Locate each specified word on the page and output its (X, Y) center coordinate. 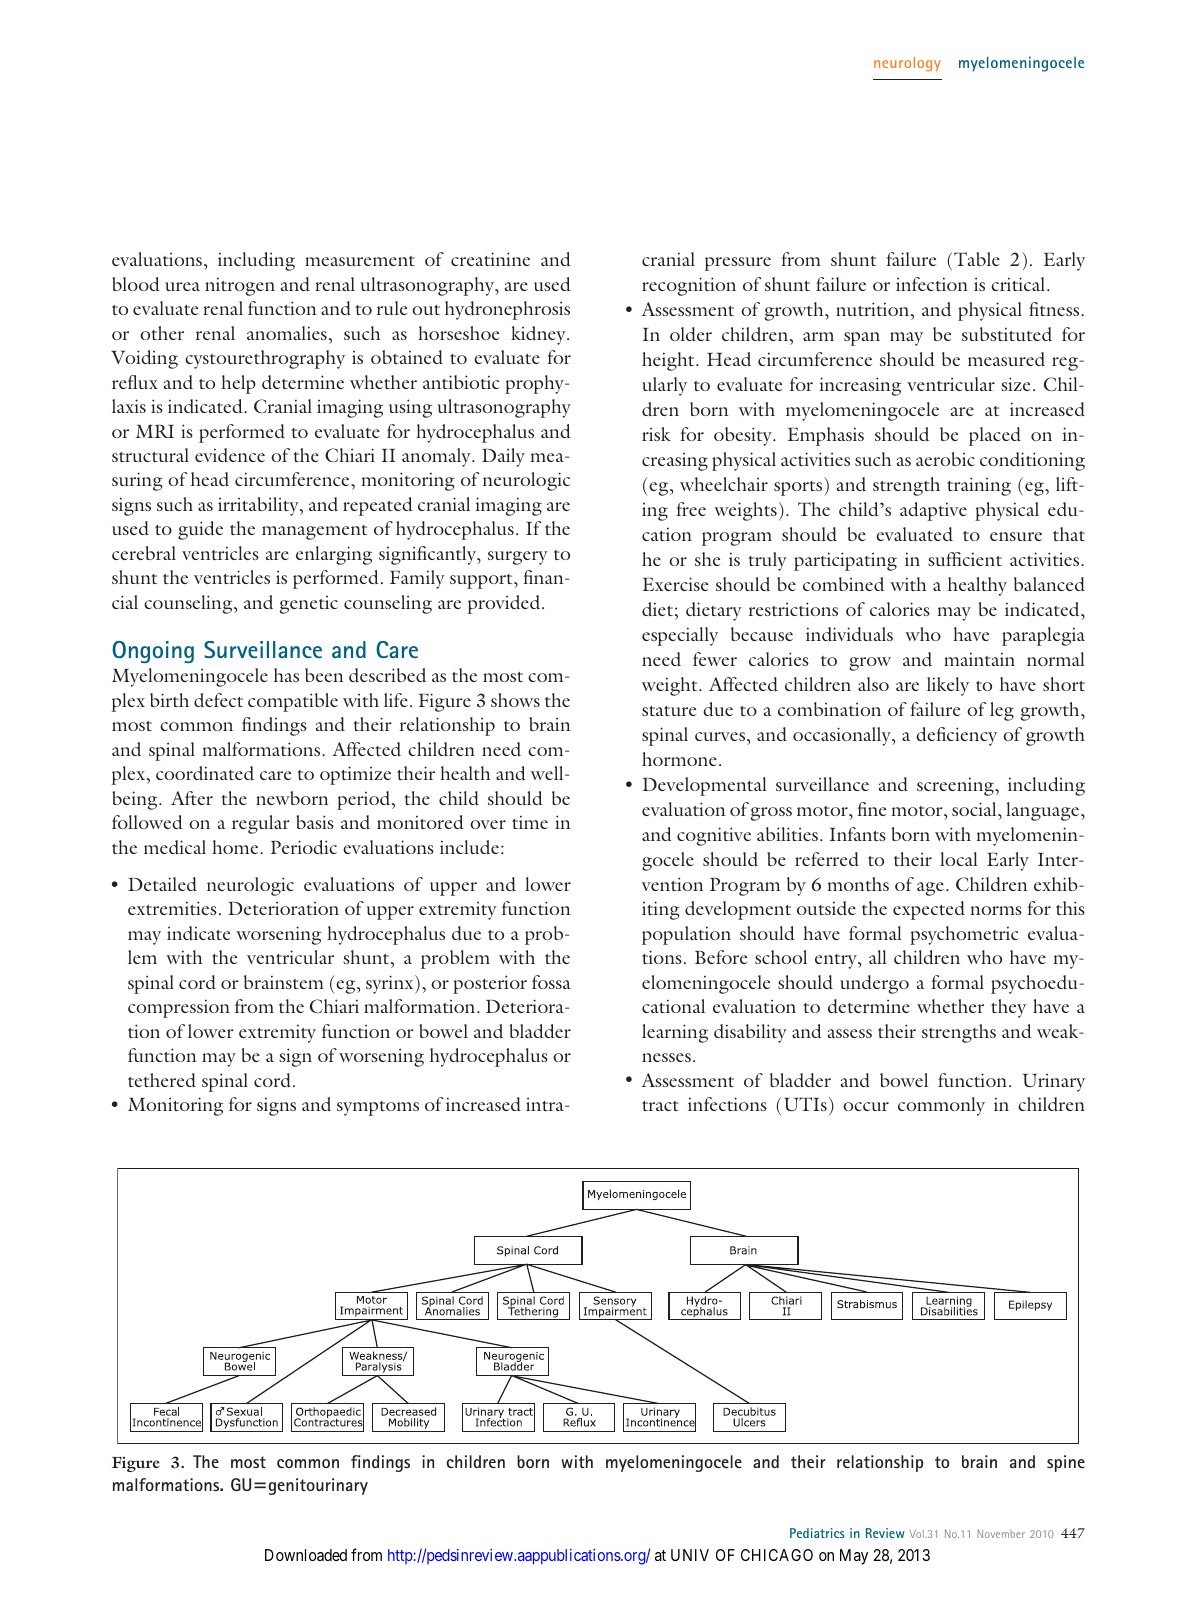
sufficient (965, 559)
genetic (309, 604)
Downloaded (306, 1555)
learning (675, 1033)
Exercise (675, 584)
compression (179, 1008)
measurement (360, 261)
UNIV (690, 1555)
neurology (907, 64)
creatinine (490, 259)
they (1008, 1008)
